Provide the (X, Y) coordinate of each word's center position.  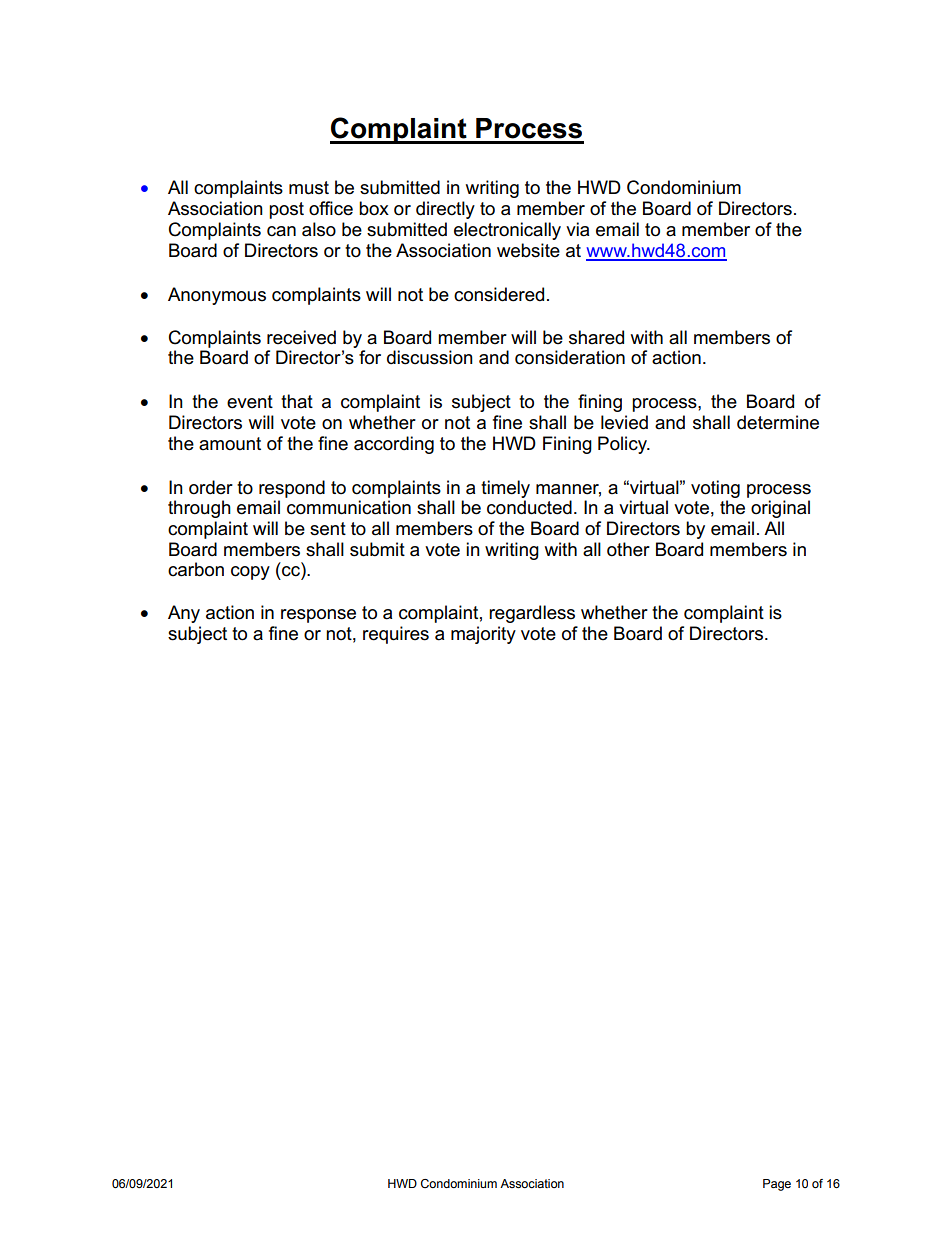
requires (396, 635)
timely (505, 489)
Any (184, 614)
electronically (507, 231)
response (318, 616)
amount (230, 444)
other (628, 549)
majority (483, 635)
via (577, 229)
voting (715, 489)
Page (777, 1185)
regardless (532, 614)
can (281, 231)
